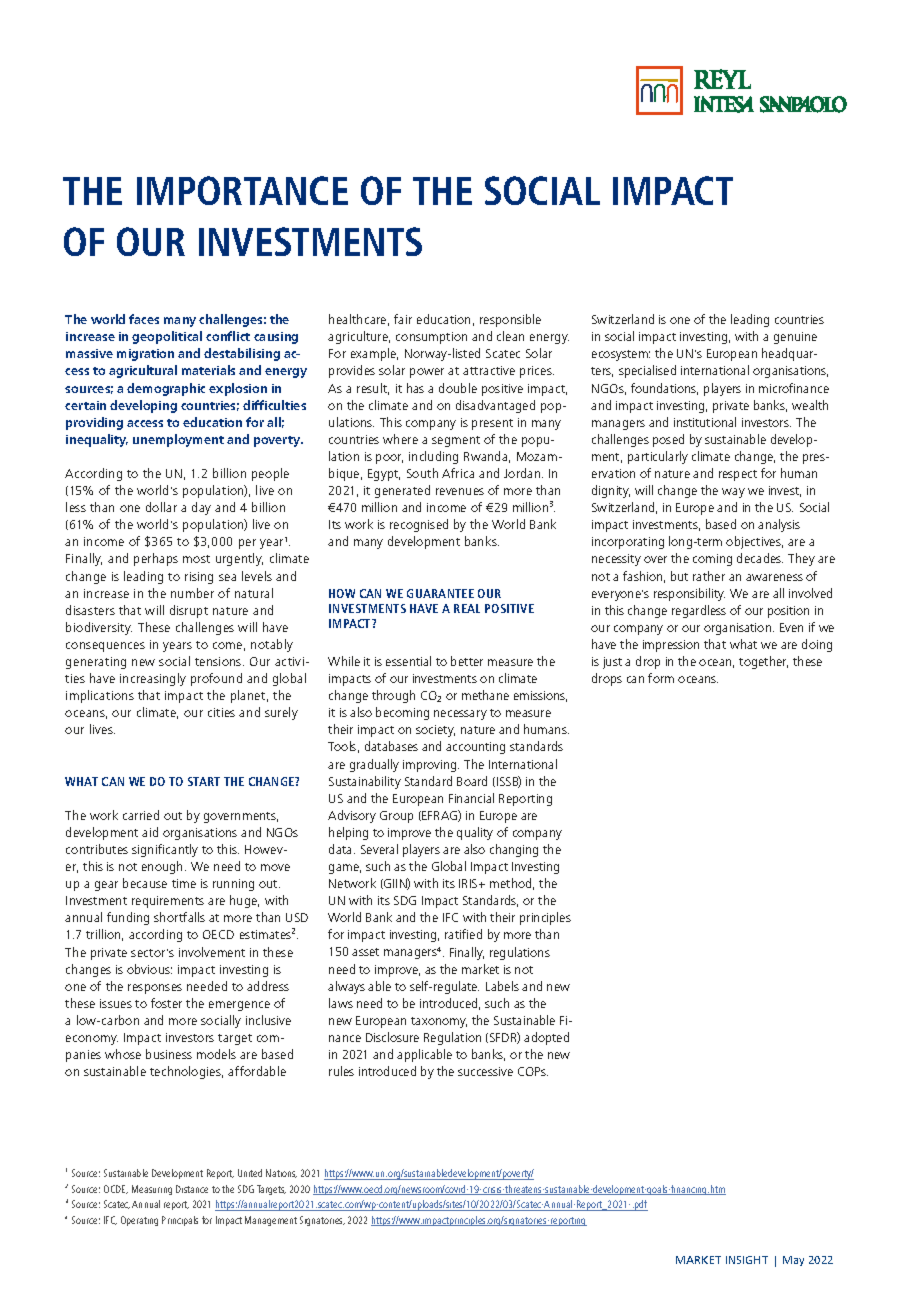 Image resolution: width=924 pixels, height=1308 pixels. I want to click on Africa, so click(458, 473).
